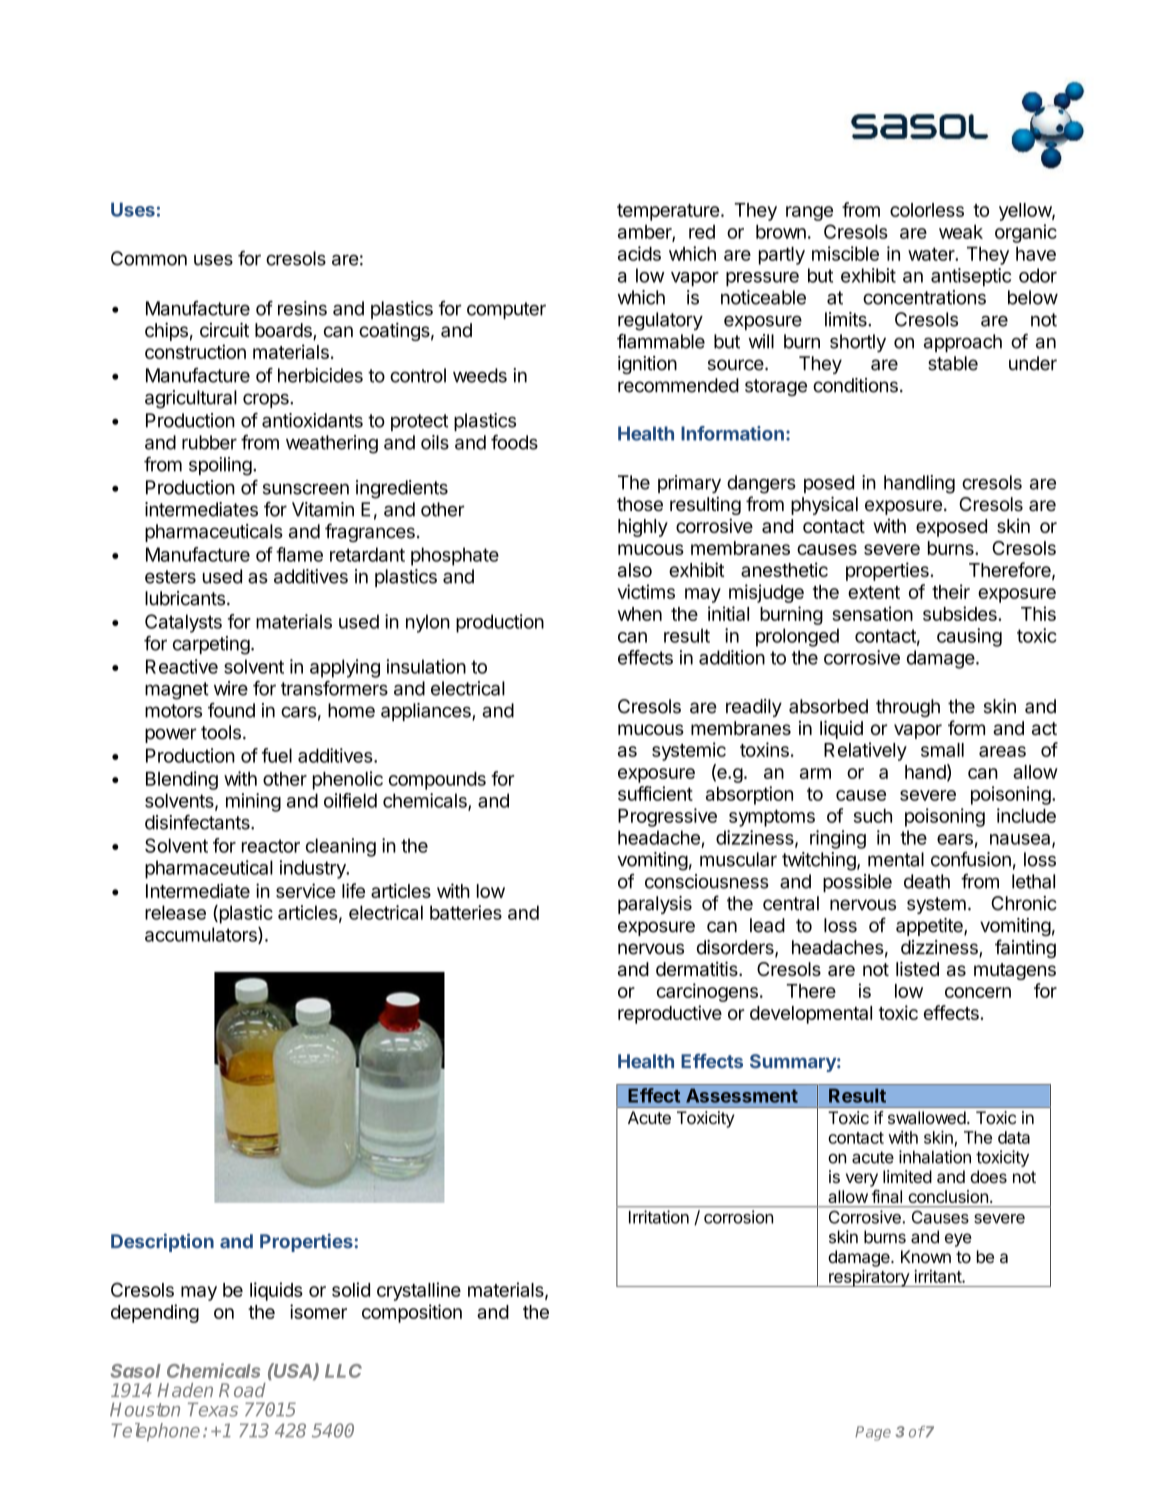 The height and width of the document is (1509, 1166). What do you see at coordinates (742, 1095) in the document?
I see `Assessment` at bounding box center [742, 1095].
